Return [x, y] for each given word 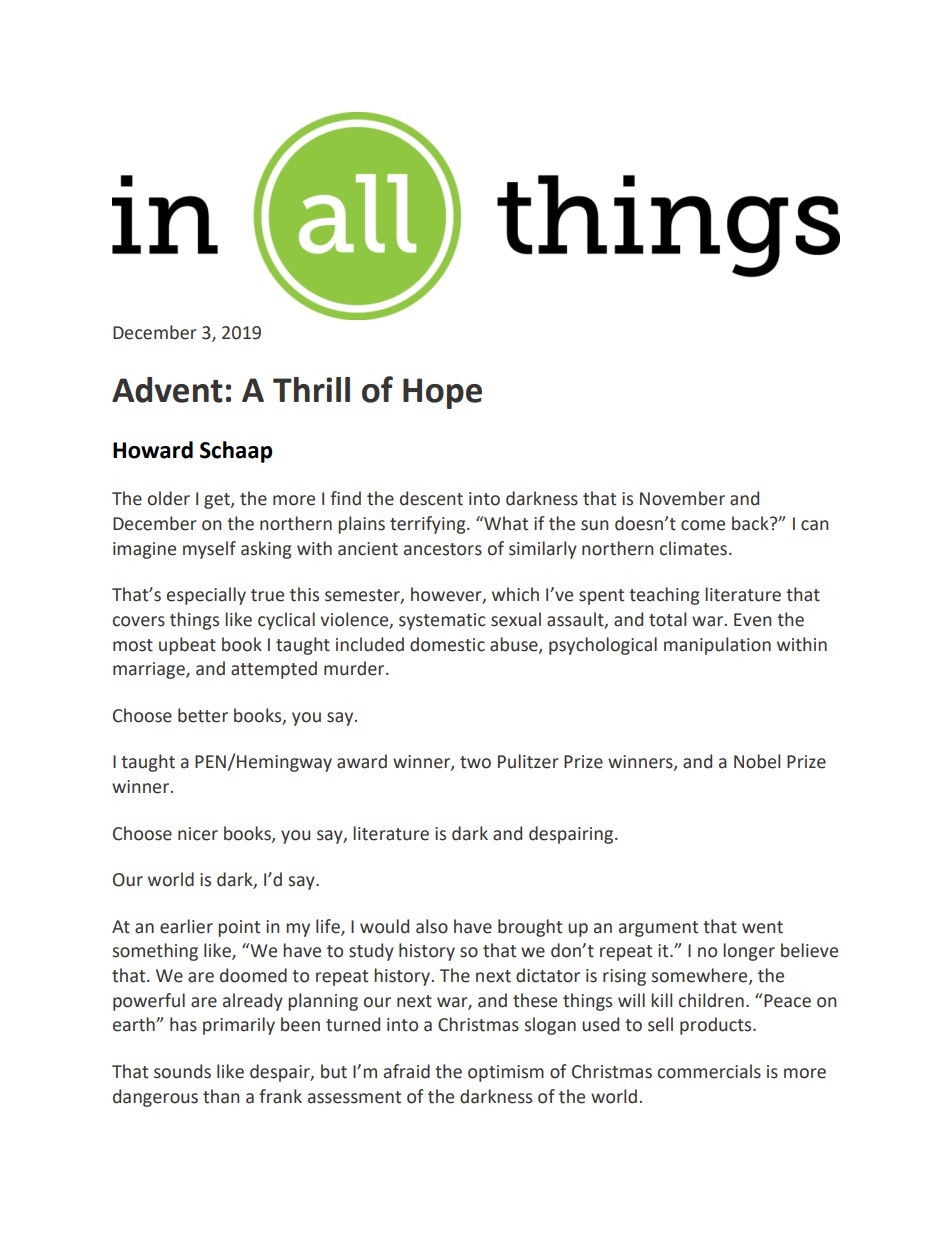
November [682, 498]
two [475, 762]
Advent [167, 390]
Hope [442, 393]
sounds [182, 1071]
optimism [506, 1073]
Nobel [757, 761]
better [203, 715]
